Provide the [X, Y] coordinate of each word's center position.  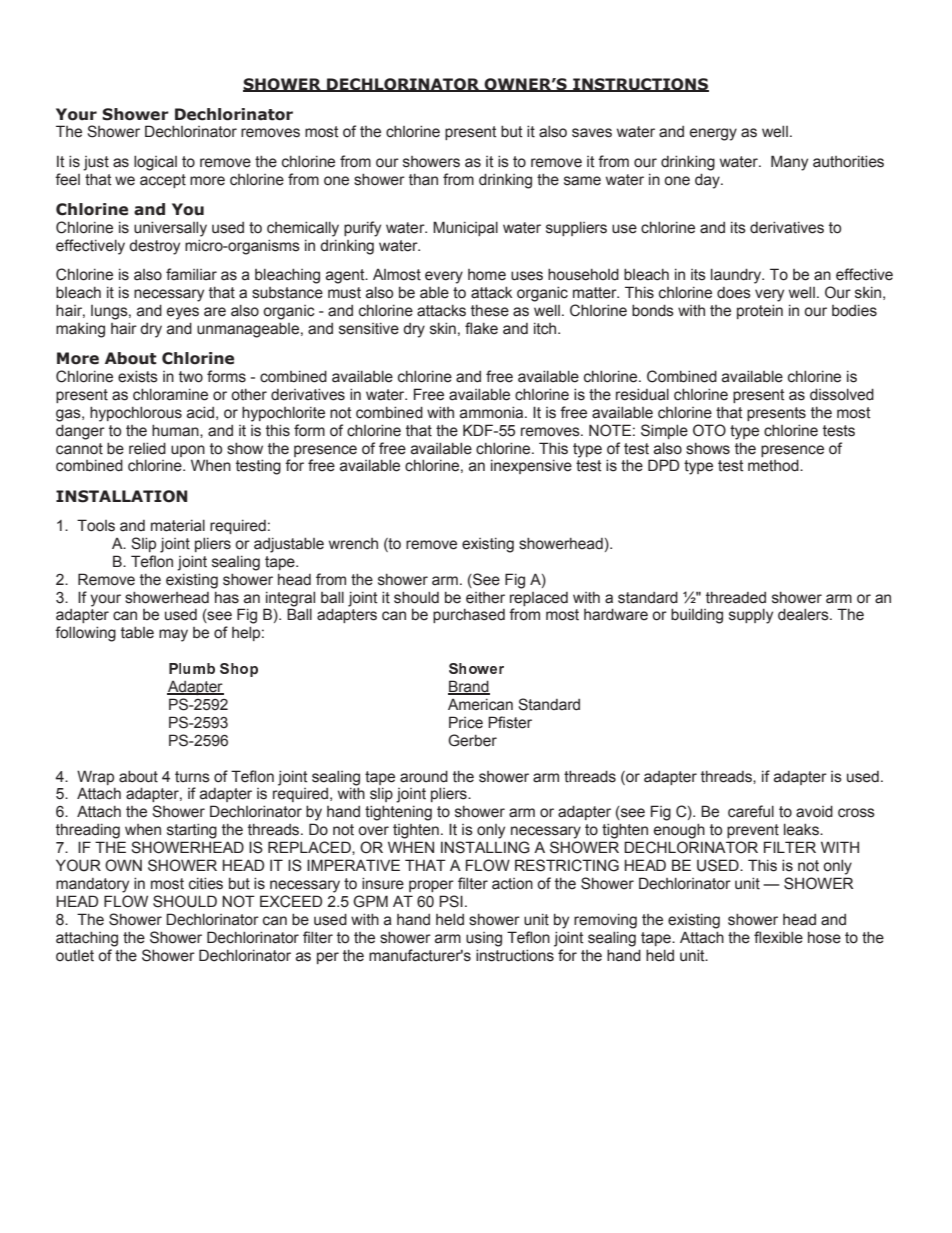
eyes [183, 313]
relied [147, 448]
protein [760, 311]
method [774, 465]
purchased [469, 615]
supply [751, 616]
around [424, 776]
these [490, 310]
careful [751, 811]
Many [789, 163]
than [423, 179]
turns [192, 777]
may [173, 635]
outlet [75, 956]
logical [155, 163]
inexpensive [531, 466]
